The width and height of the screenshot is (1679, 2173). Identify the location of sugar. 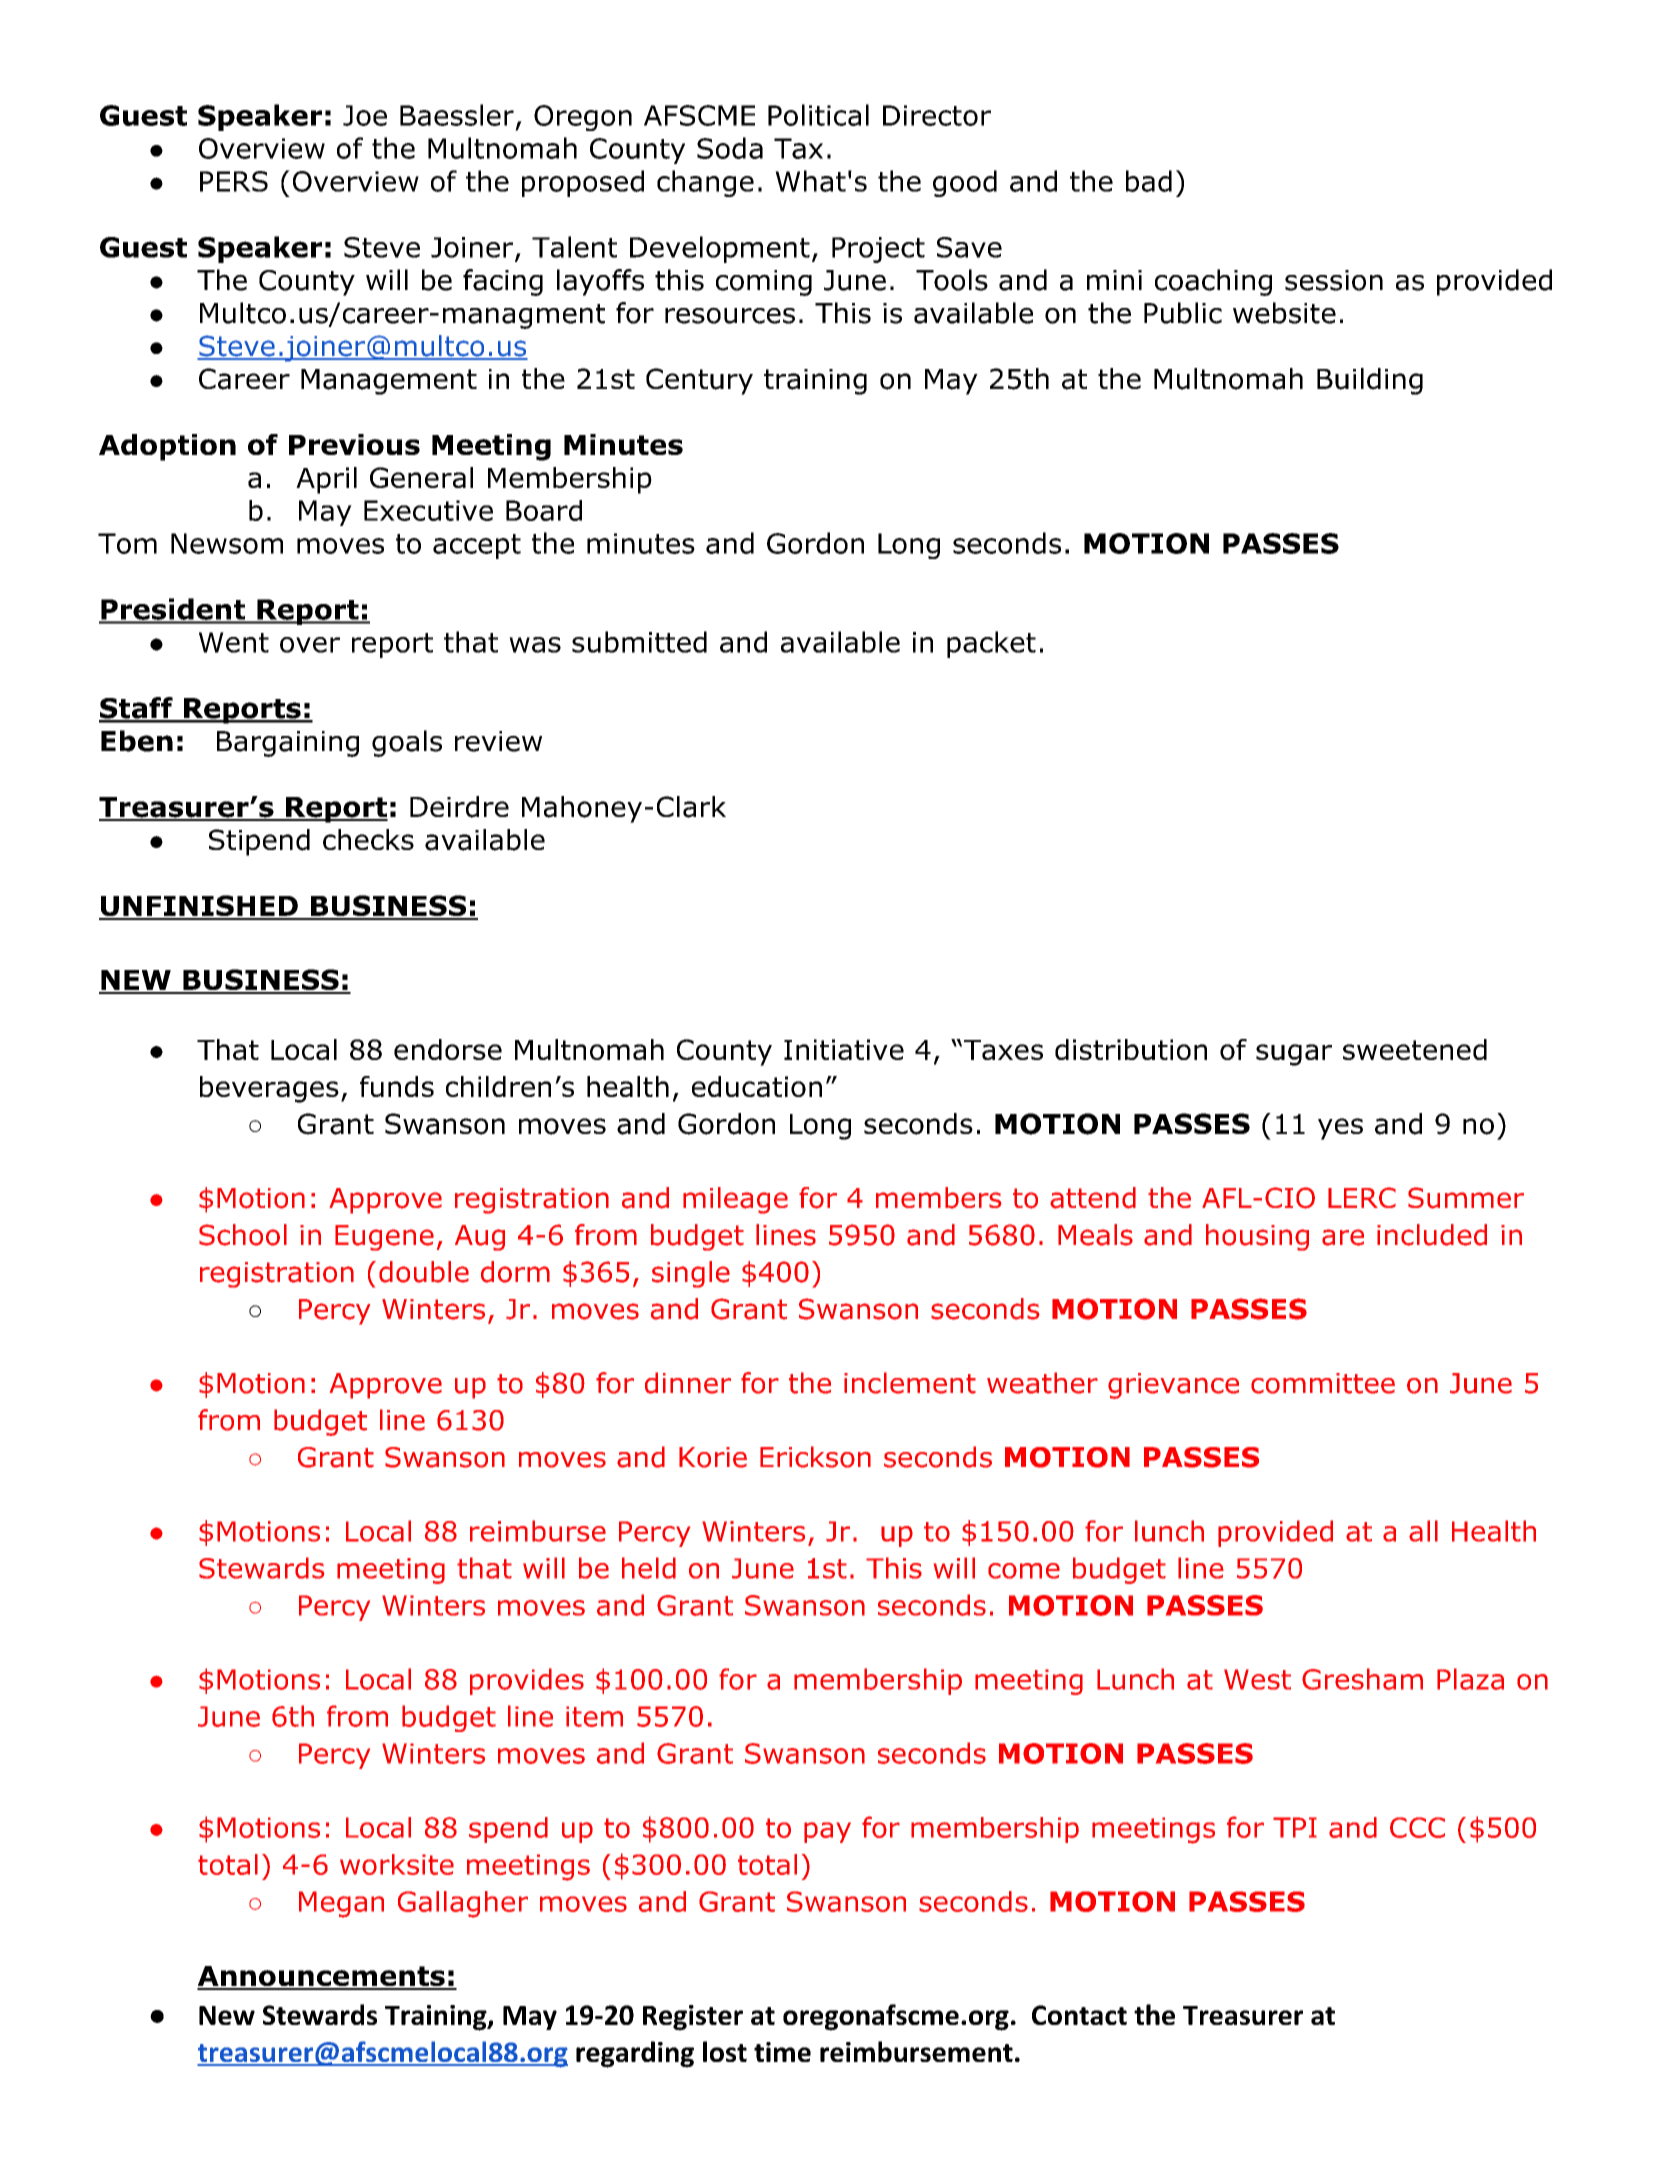
(1294, 1055).
